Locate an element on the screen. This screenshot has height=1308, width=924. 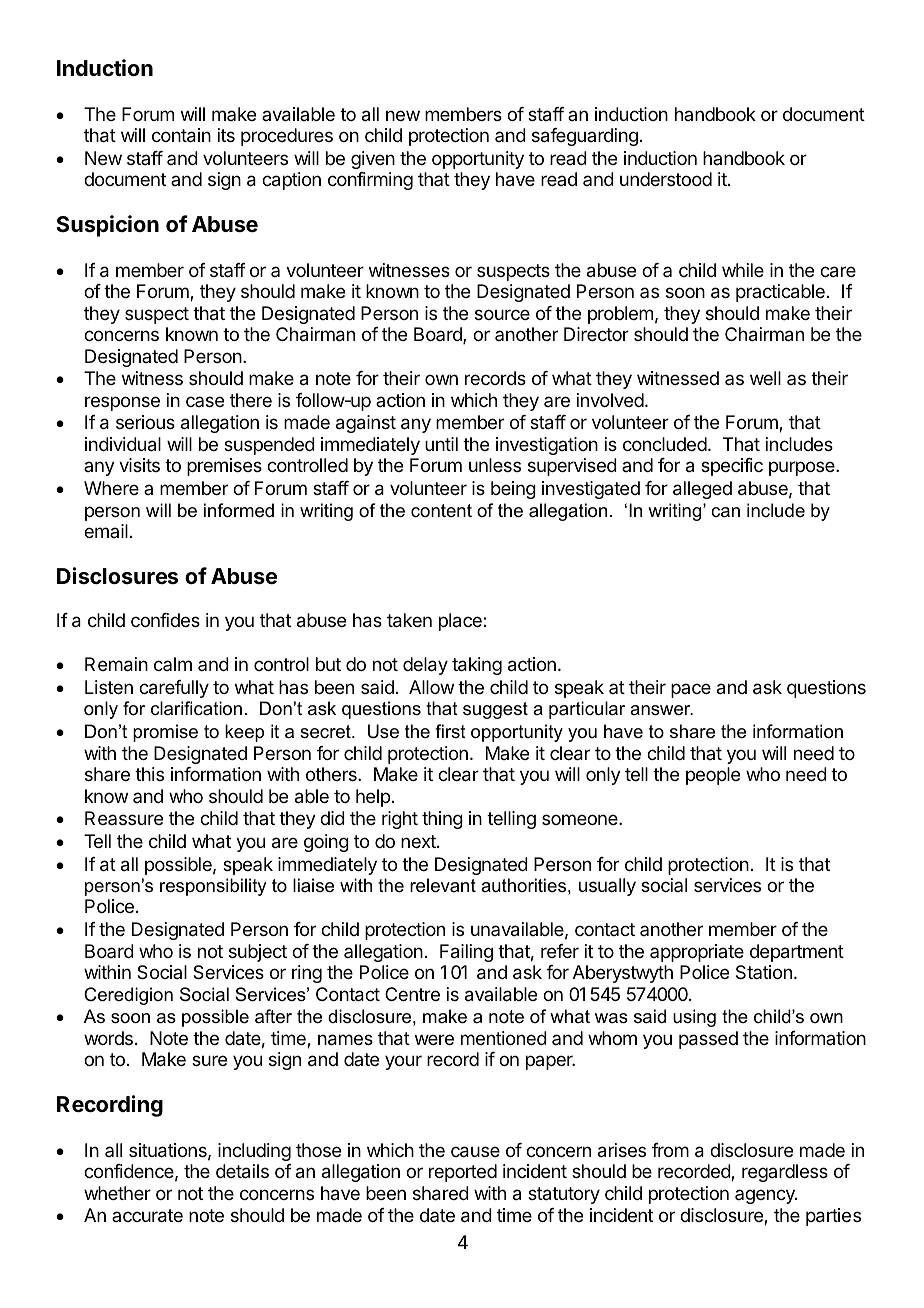
responsibility is located at coordinates (213, 887).
